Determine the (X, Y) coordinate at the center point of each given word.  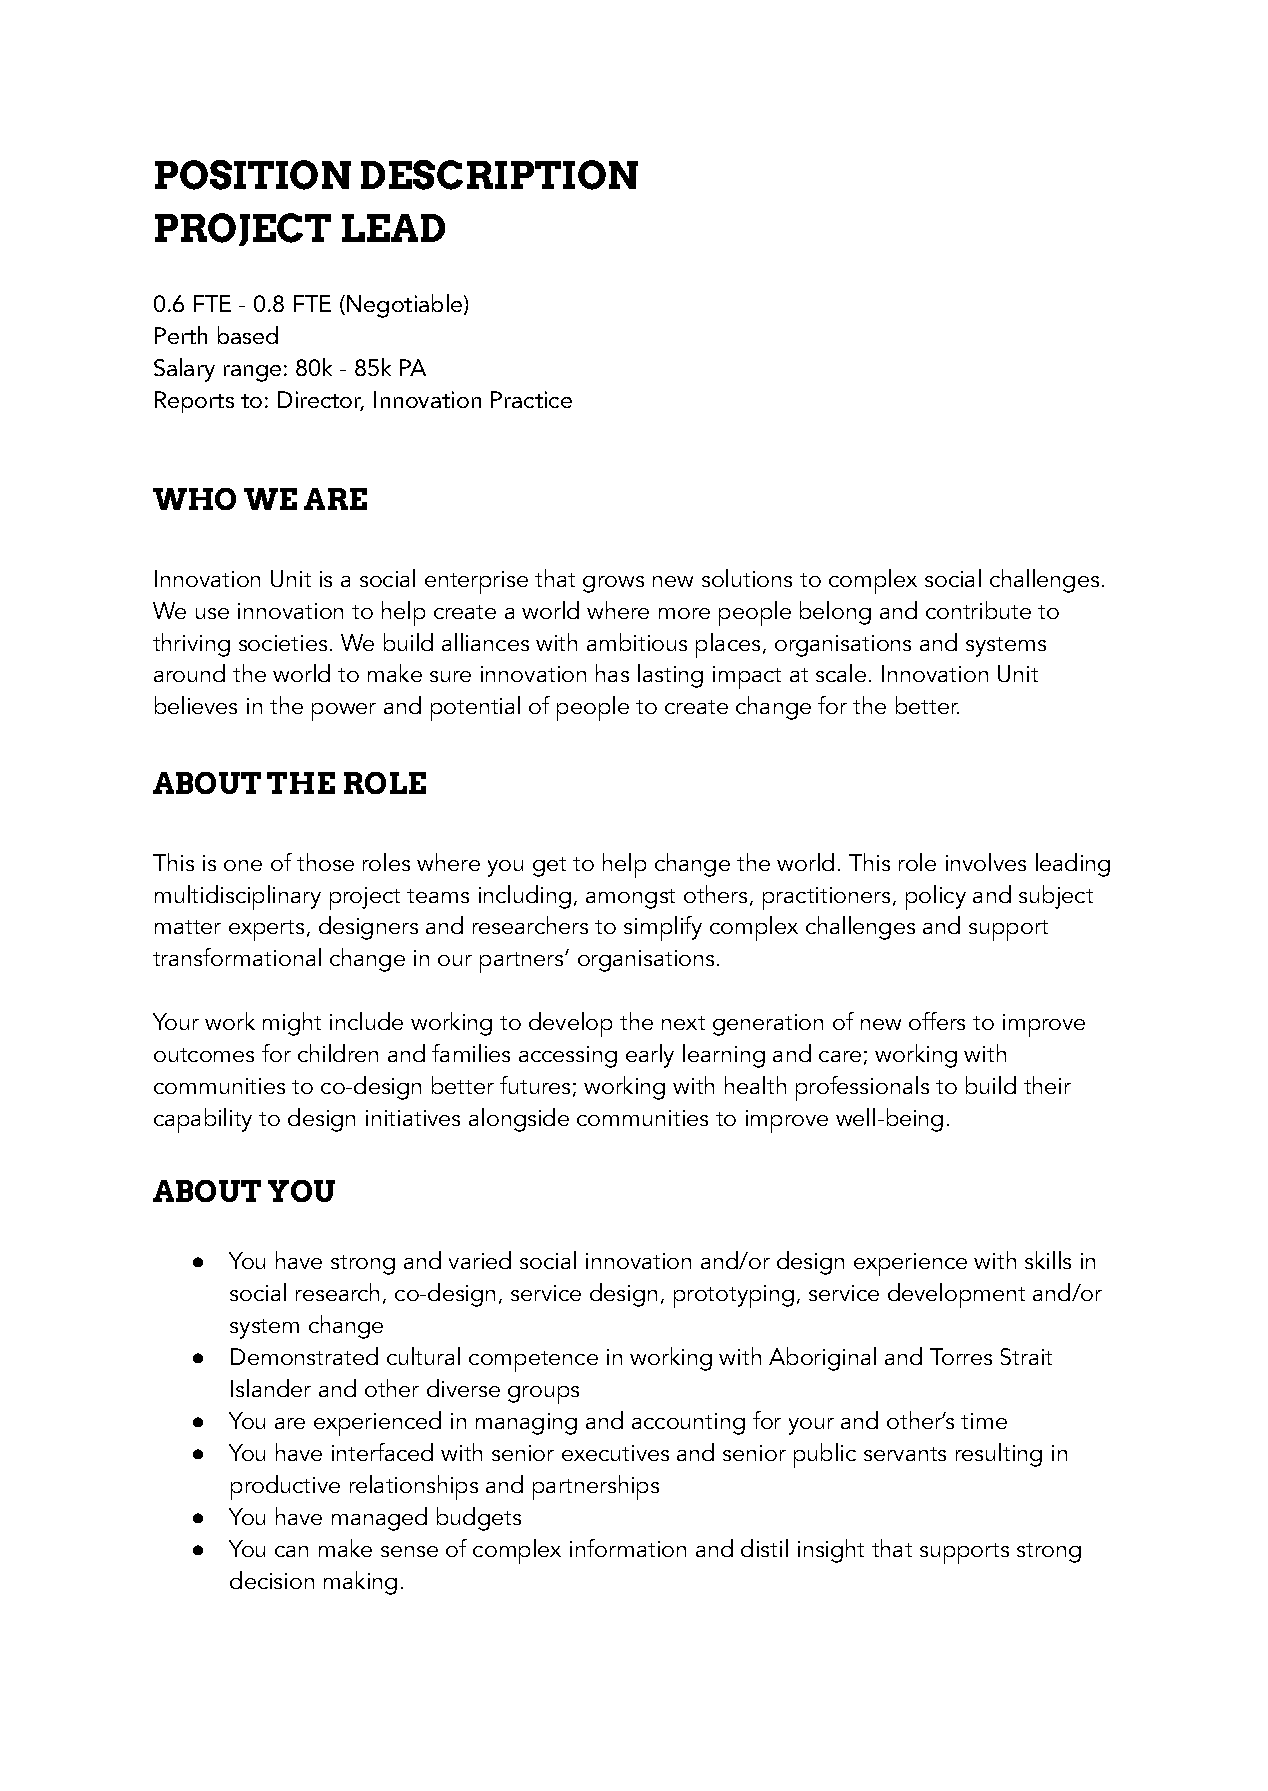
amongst (630, 899)
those (325, 862)
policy (936, 897)
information (628, 1548)
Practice (531, 399)
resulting (999, 1455)
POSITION (253, 175)
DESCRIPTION (499, 175)
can (291, 1551)
